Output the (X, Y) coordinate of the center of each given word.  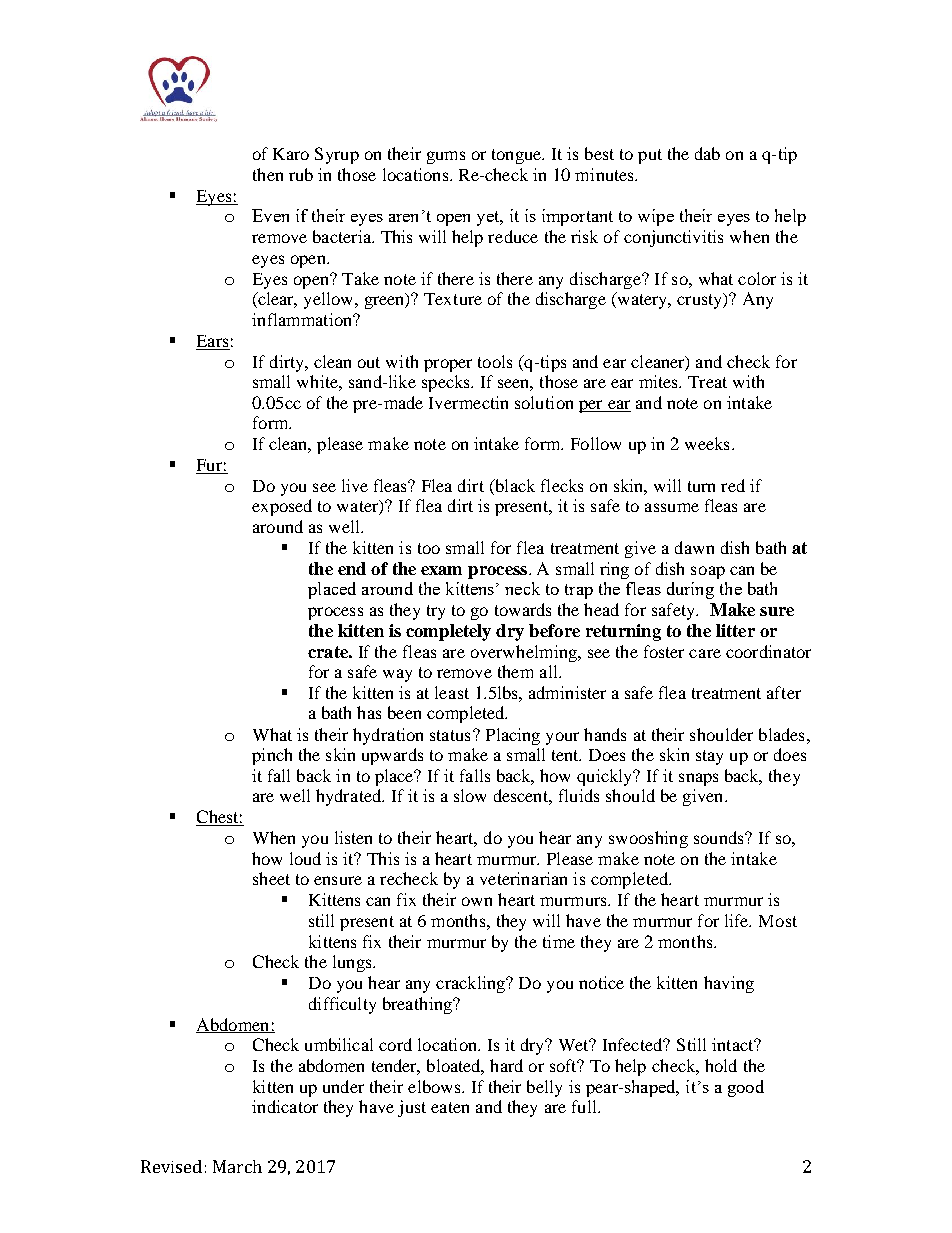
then (268, 174)
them (515, 671)
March (237, 1166)
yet (489, 218)
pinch (272, 756)
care (705, 653)
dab (707, 153)
